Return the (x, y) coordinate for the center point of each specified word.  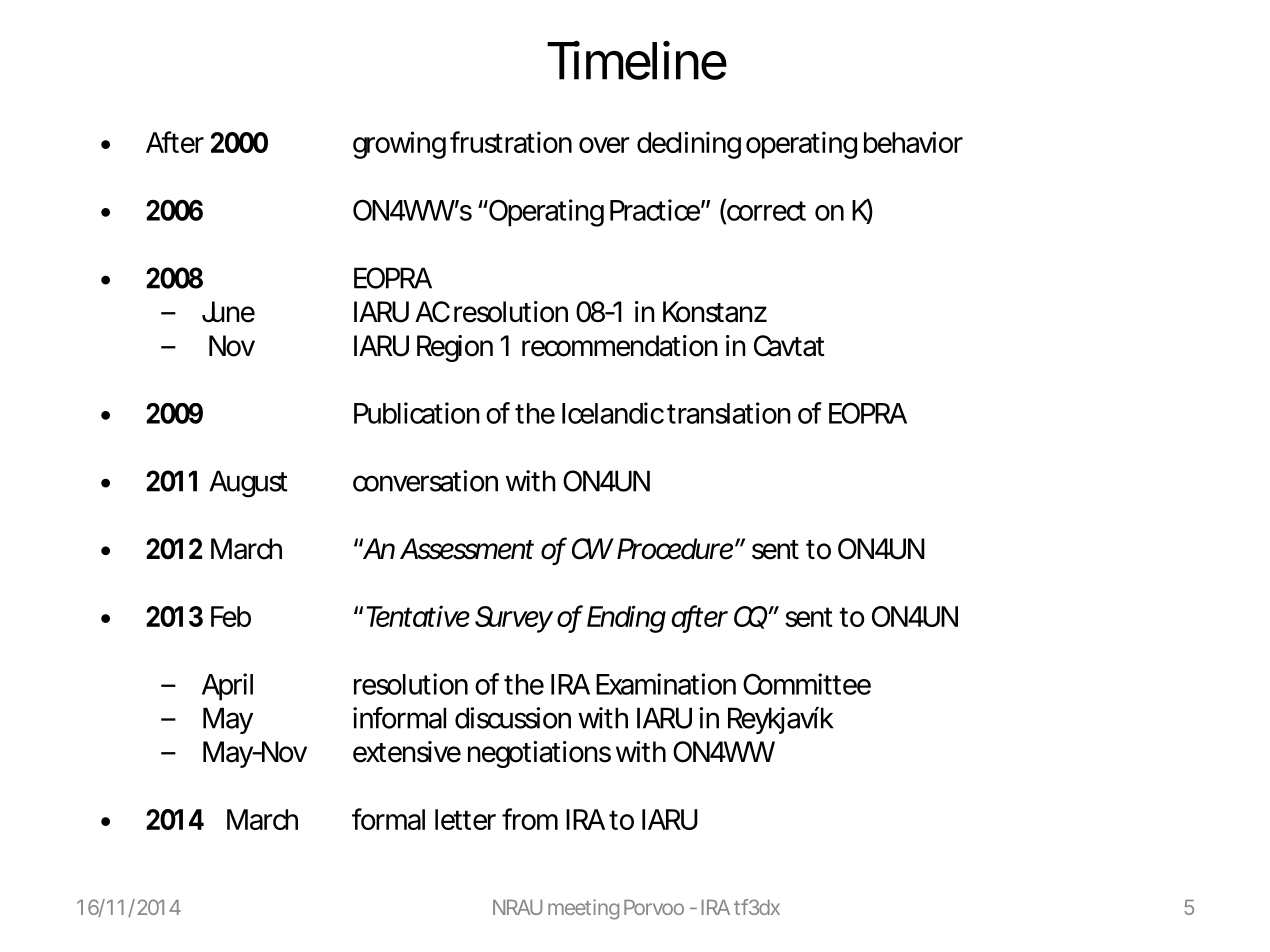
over (604, 145)
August (248, 484)
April (227, 687)
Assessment (467, 549)
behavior (913, 142)
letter (465, 819)
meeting (583, 909)
